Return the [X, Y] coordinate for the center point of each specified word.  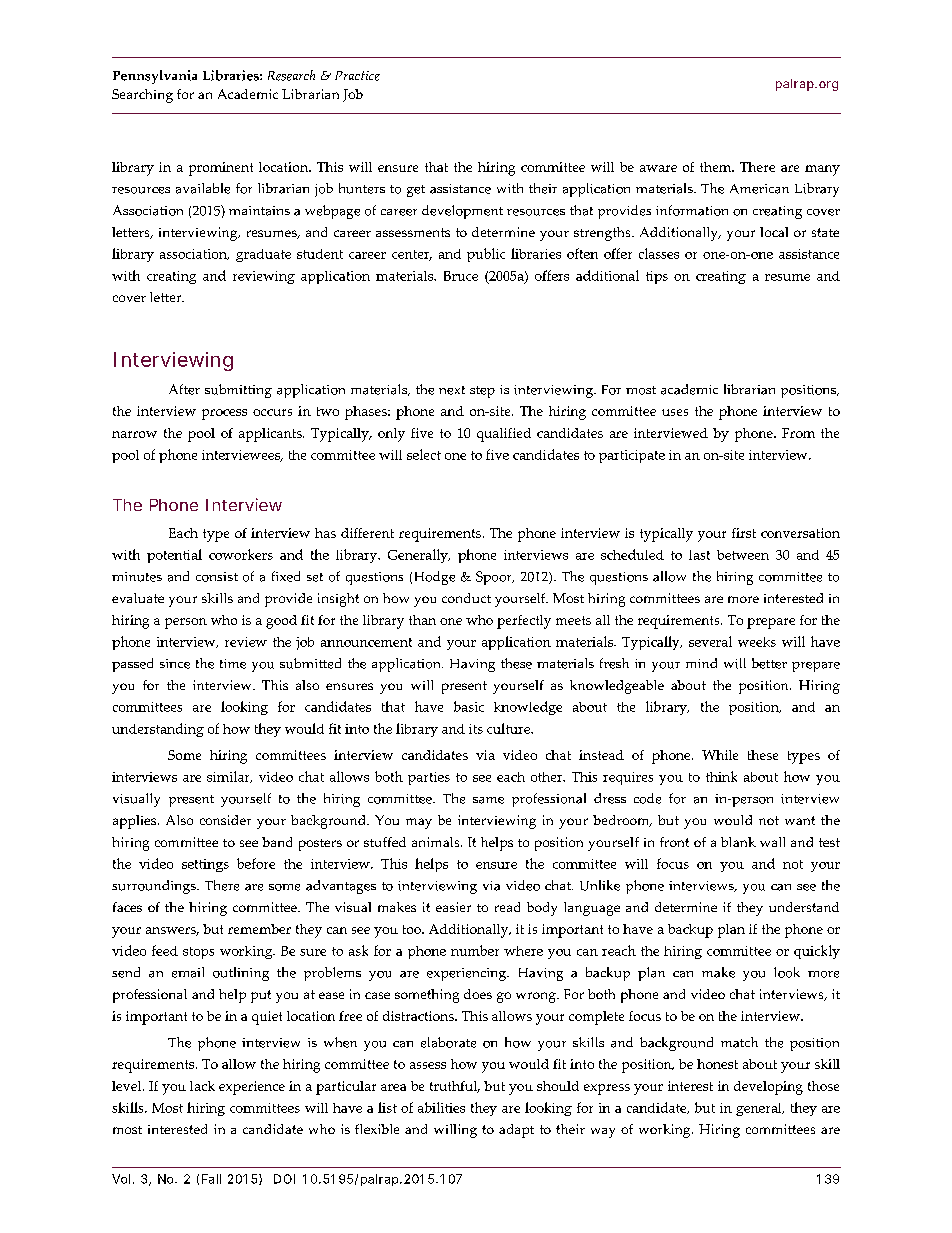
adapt [516, 1131]
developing [768, 1088]
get [416, 191]
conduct [466, 598]
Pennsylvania [155, 77]
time [233, 664]
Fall [211, 1179]
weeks [757, 642]
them [716, 167]
